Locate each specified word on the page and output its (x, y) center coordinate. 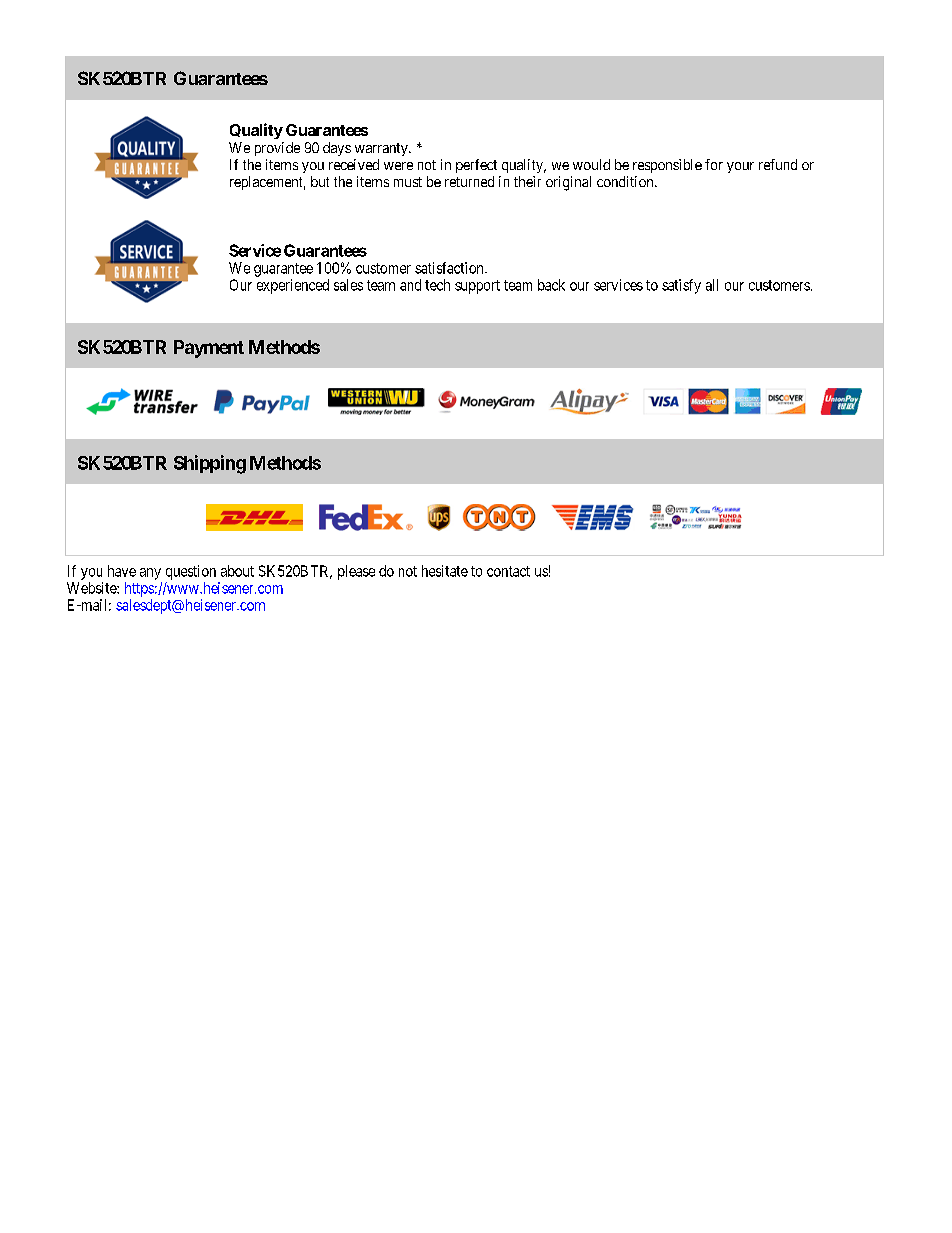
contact (508, 571)
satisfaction (450, 268)
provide (277, 149)
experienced (293, 286)
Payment (209, 349)
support (477, 287)
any (150, 574)
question (191, 572)
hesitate (445, 571)
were (398, 166)
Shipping (210, 464)
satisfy (681, 286)
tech (437, 285)
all (712, 285)
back (551, 285)
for (714, 164)
